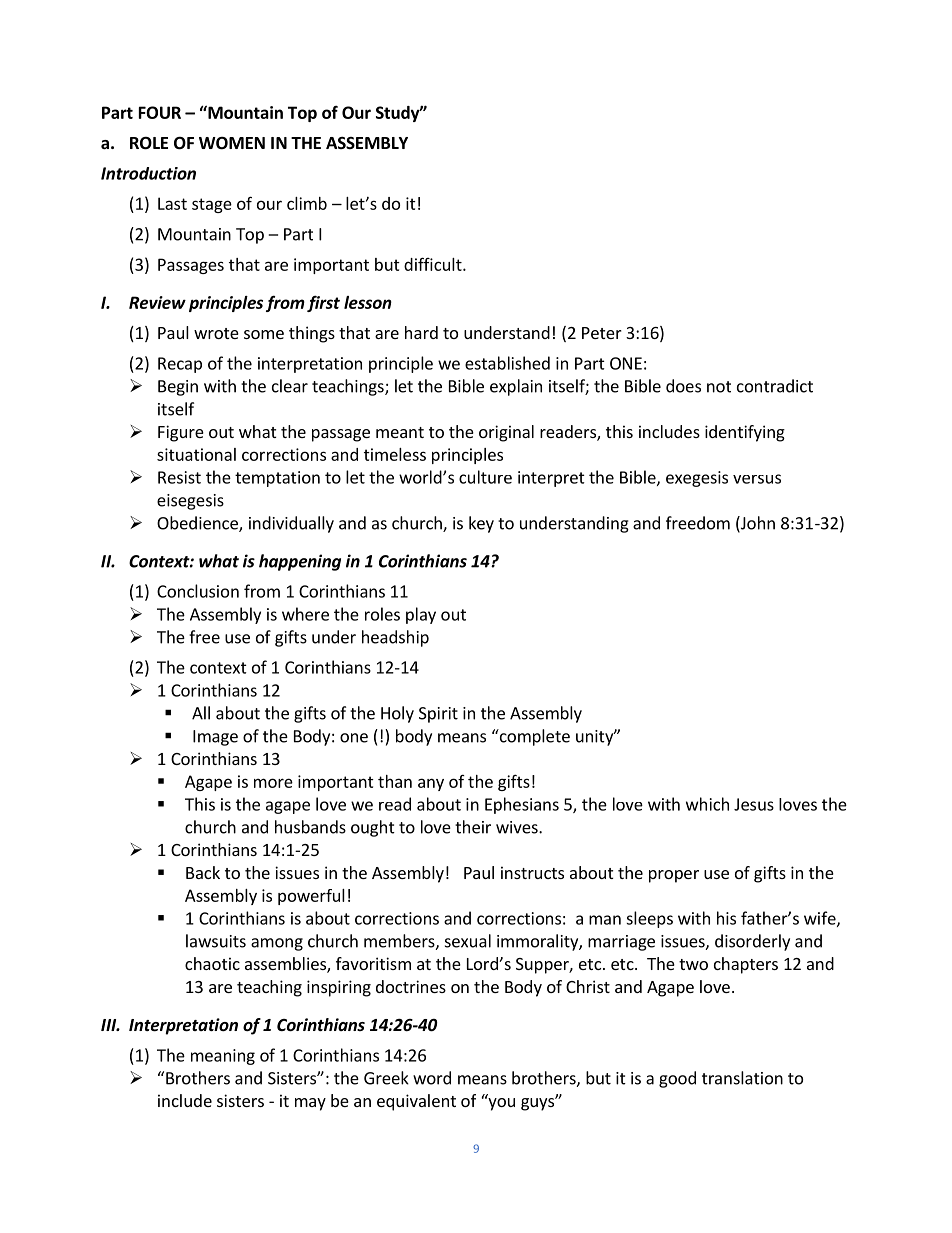 The height and width of the screenshot is (1233, 952). I want to click on exegesis, so click(697, 479).
